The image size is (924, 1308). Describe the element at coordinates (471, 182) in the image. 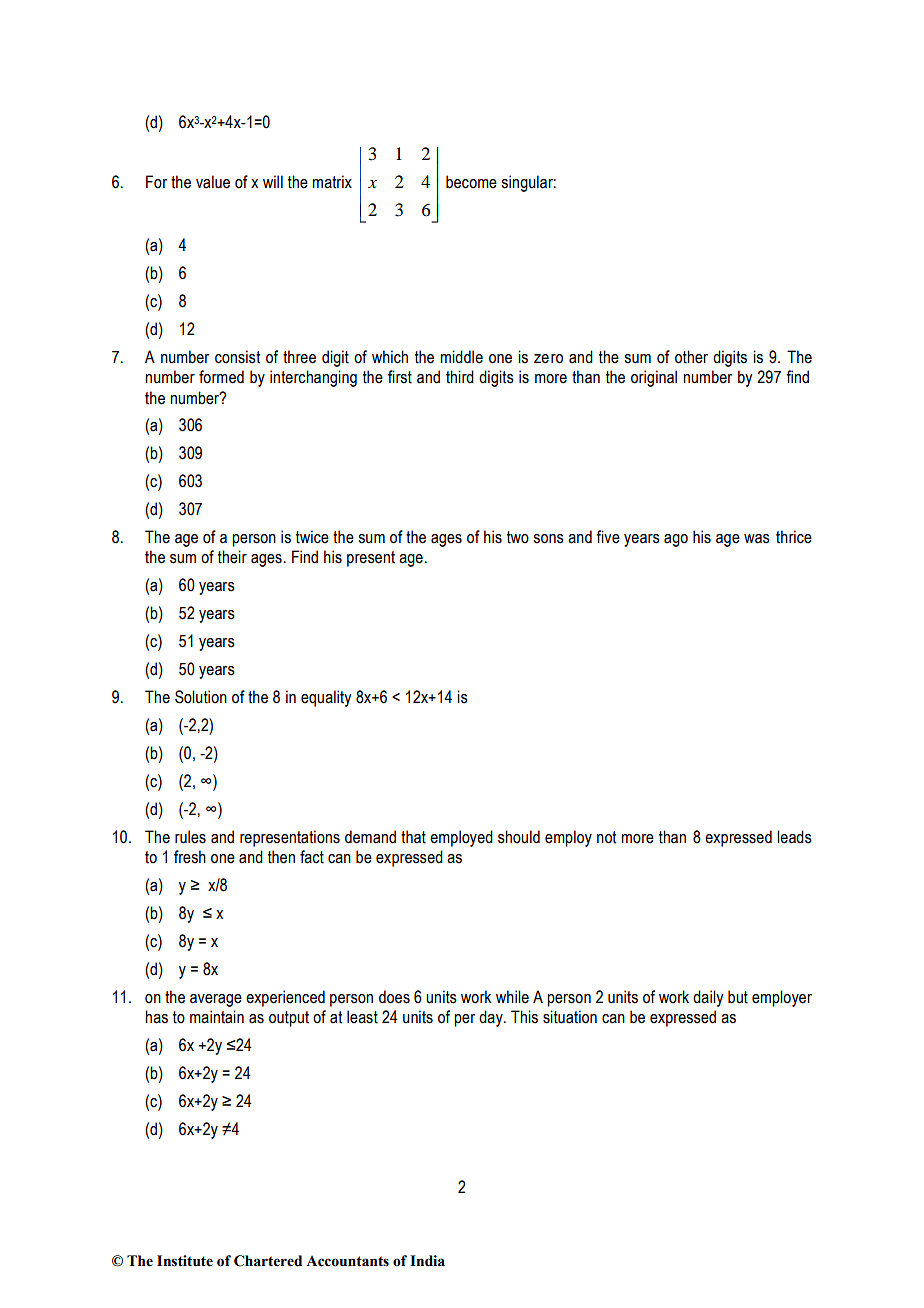

I see `become` at that location.
